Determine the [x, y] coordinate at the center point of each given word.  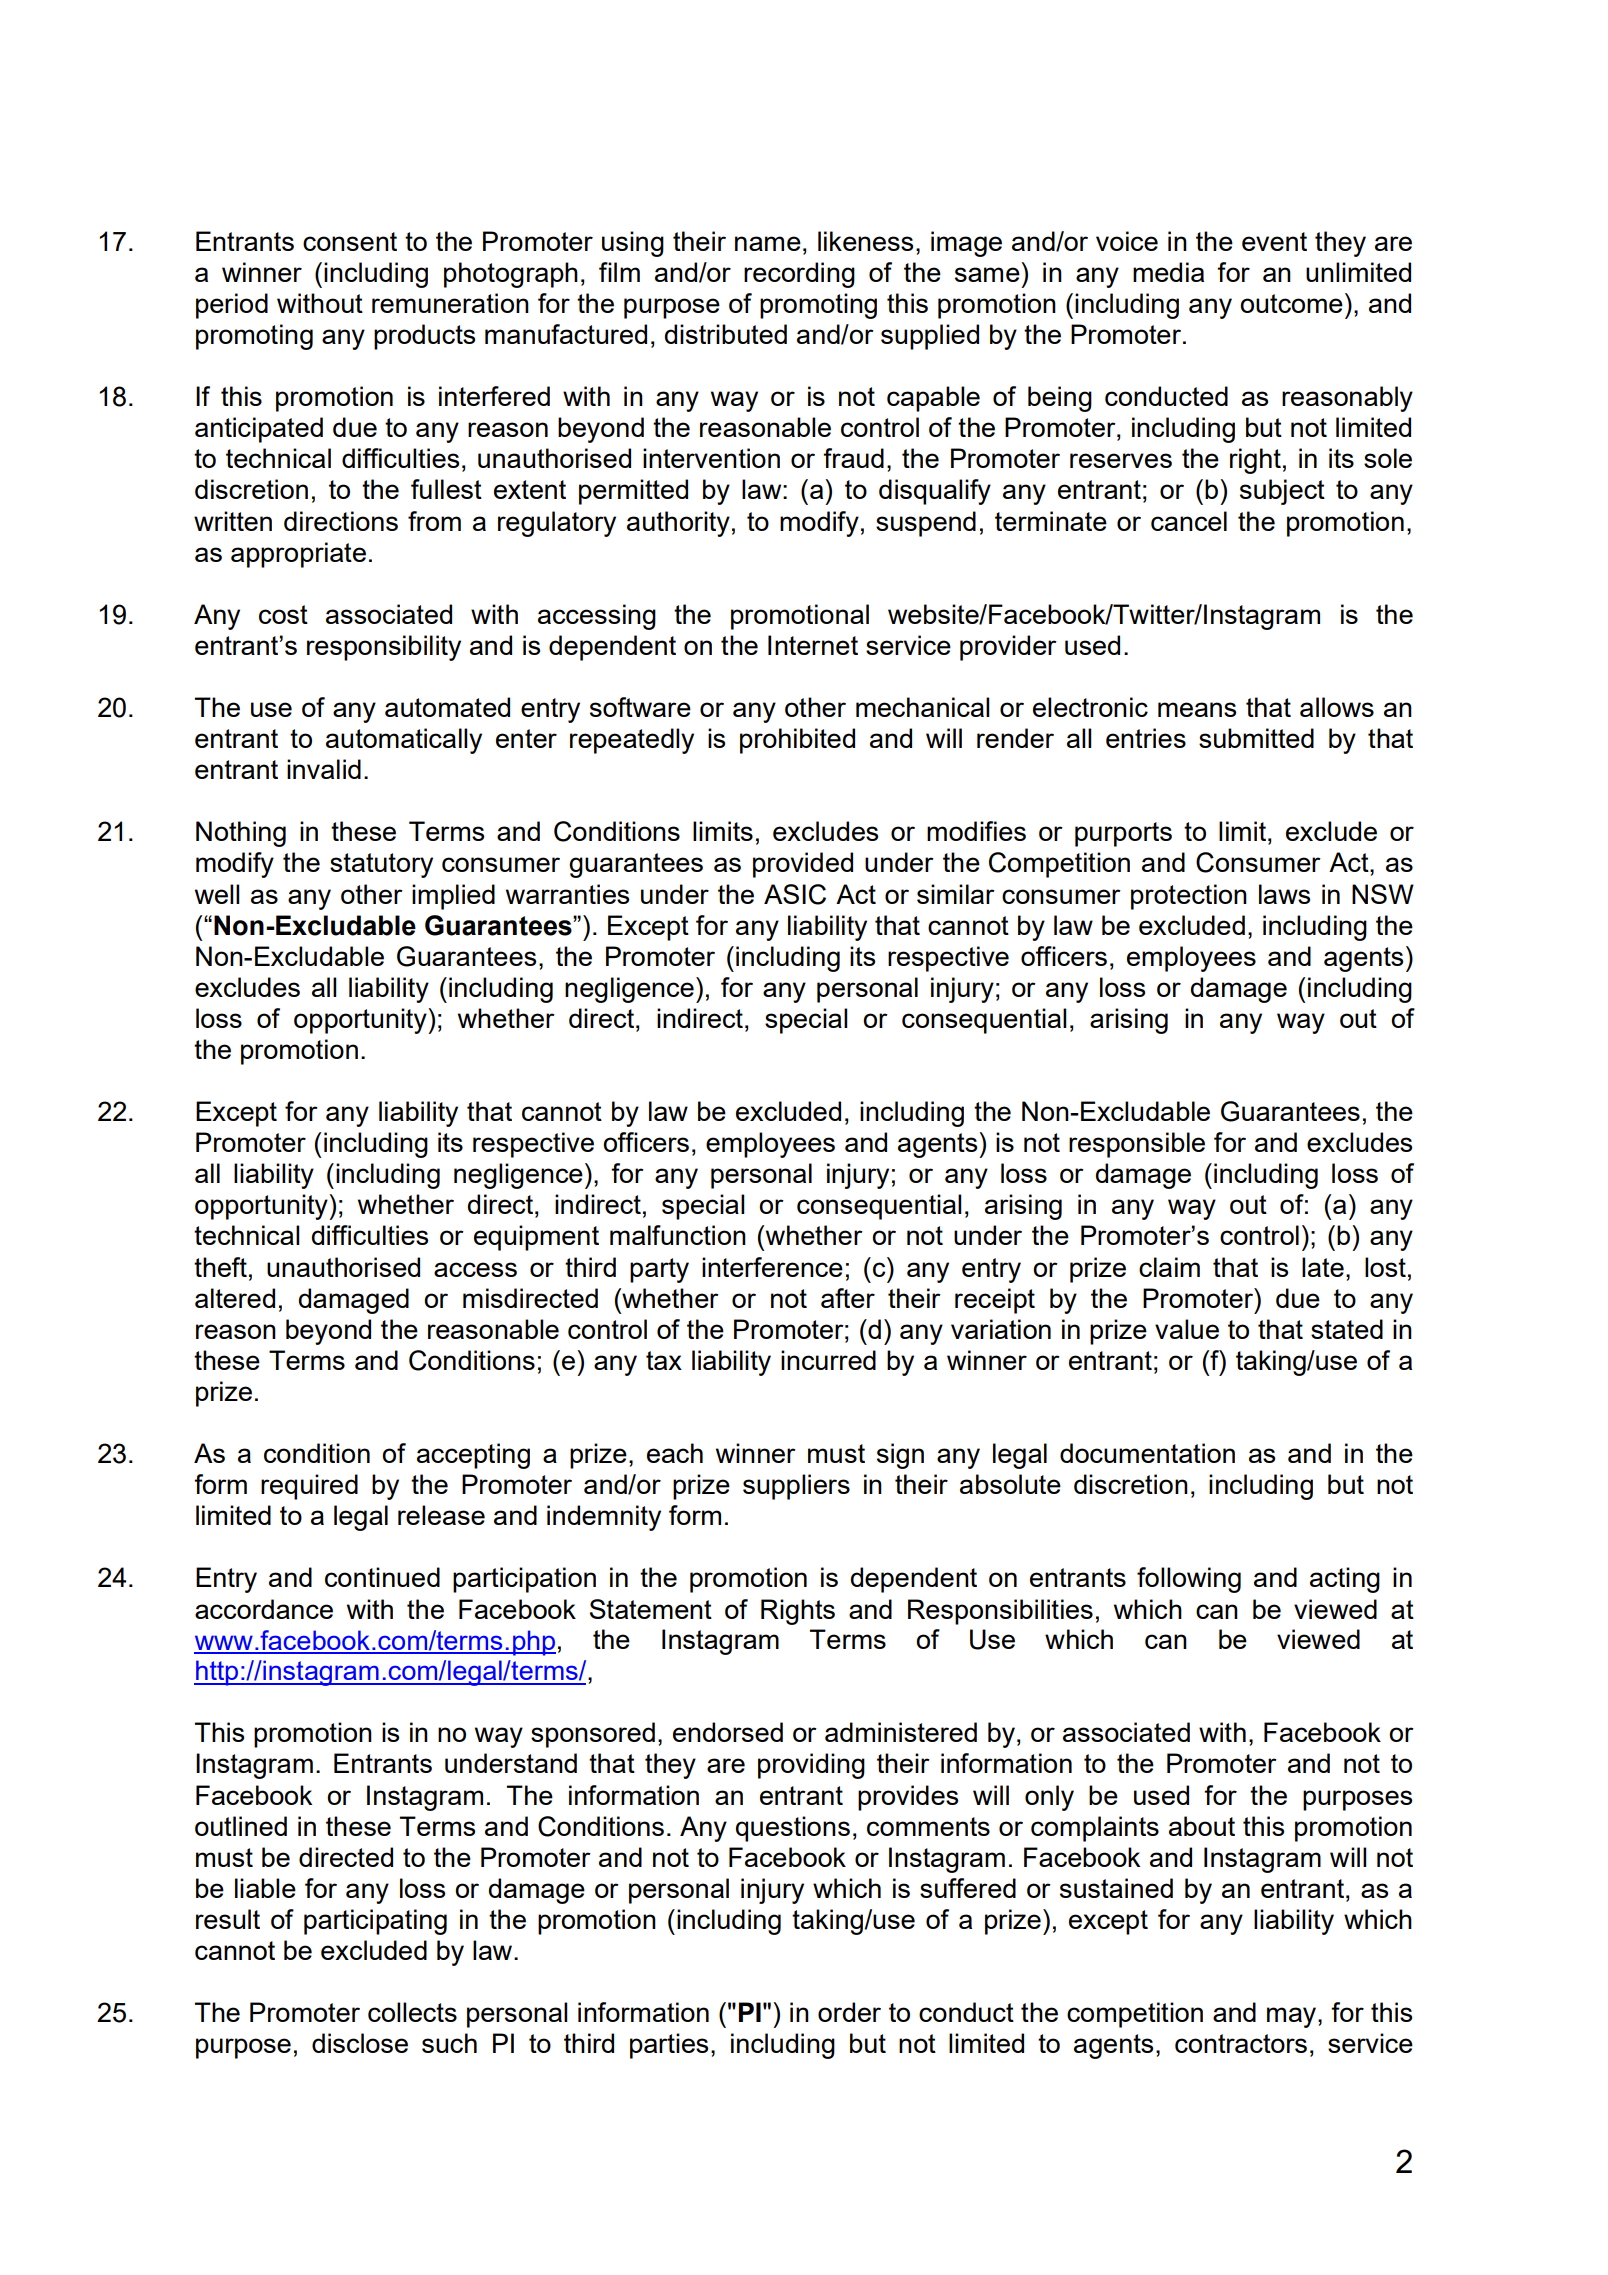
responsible [1137, 1145]
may [1293, 2017]
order [849, 2012]
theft [220, 1267]
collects [412, 2012]
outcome [1291, 303]
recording [799, 275]
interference [772, 1267]
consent [350, 241]
